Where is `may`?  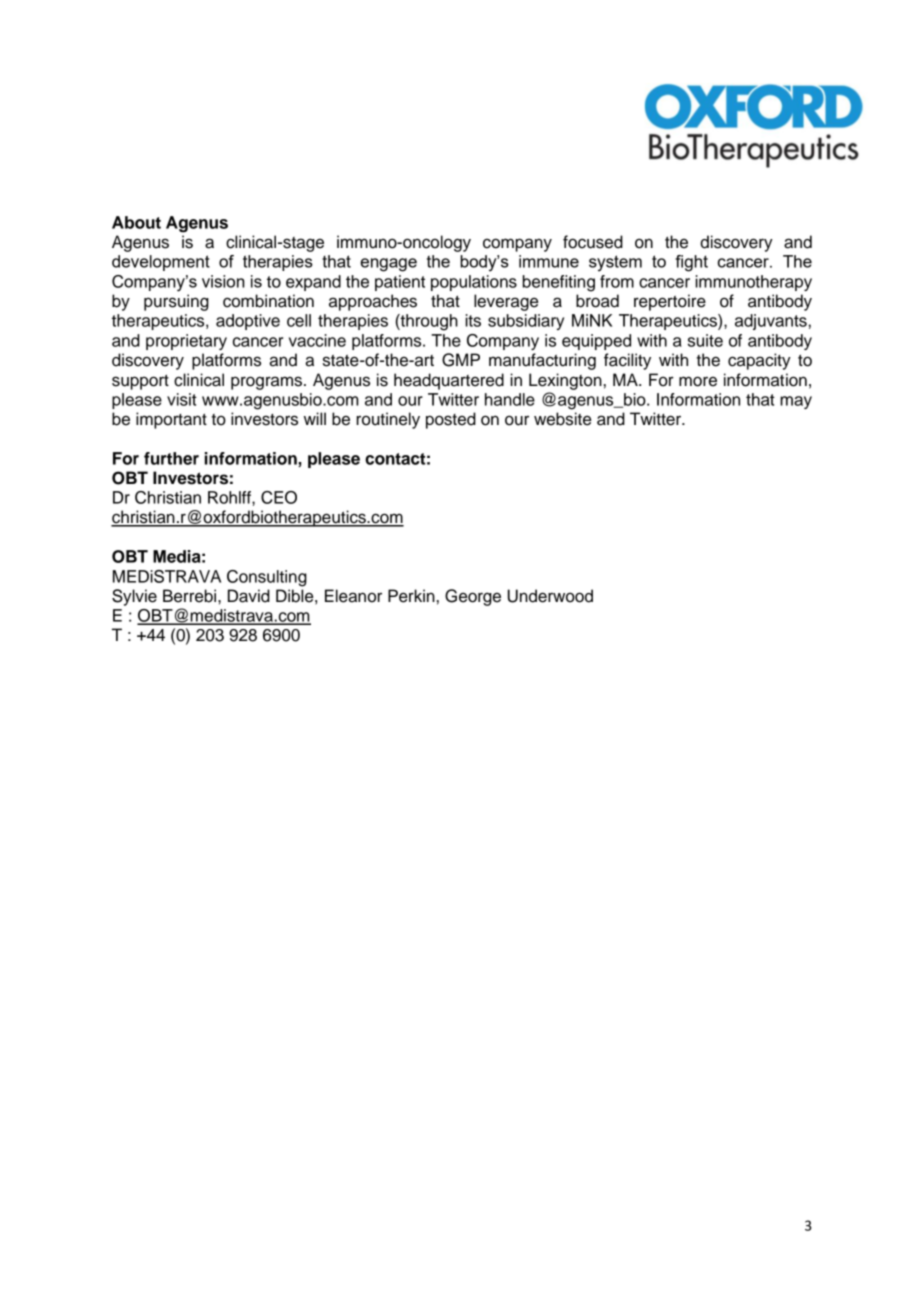
may is located at coordinates (796, 402).
